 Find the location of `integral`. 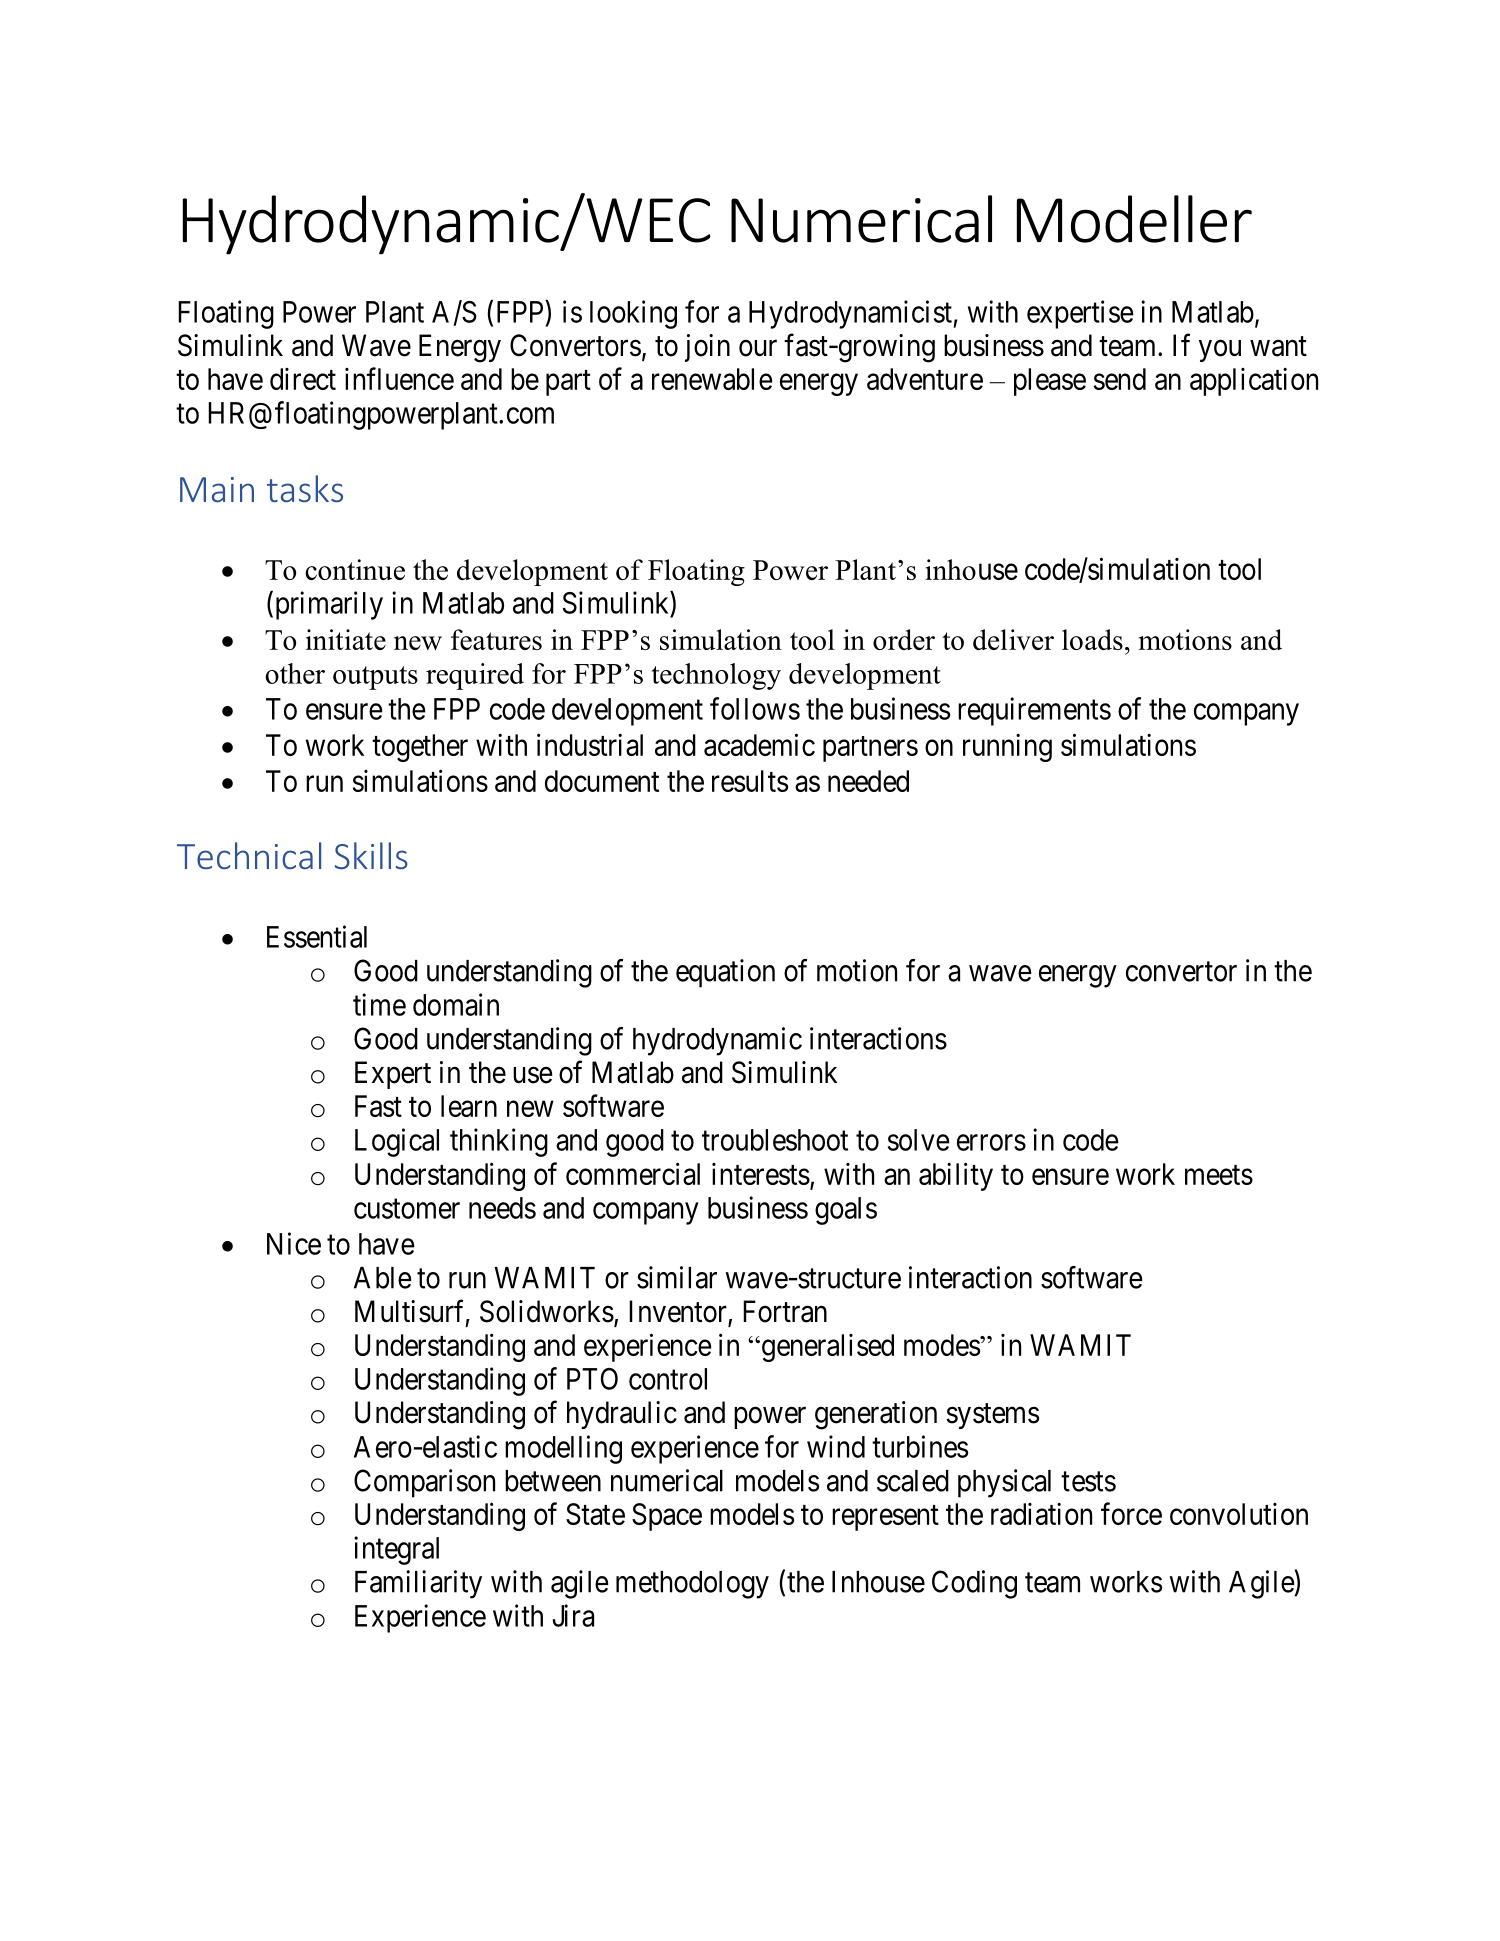

integral is located at coordinates (396, 1550).
